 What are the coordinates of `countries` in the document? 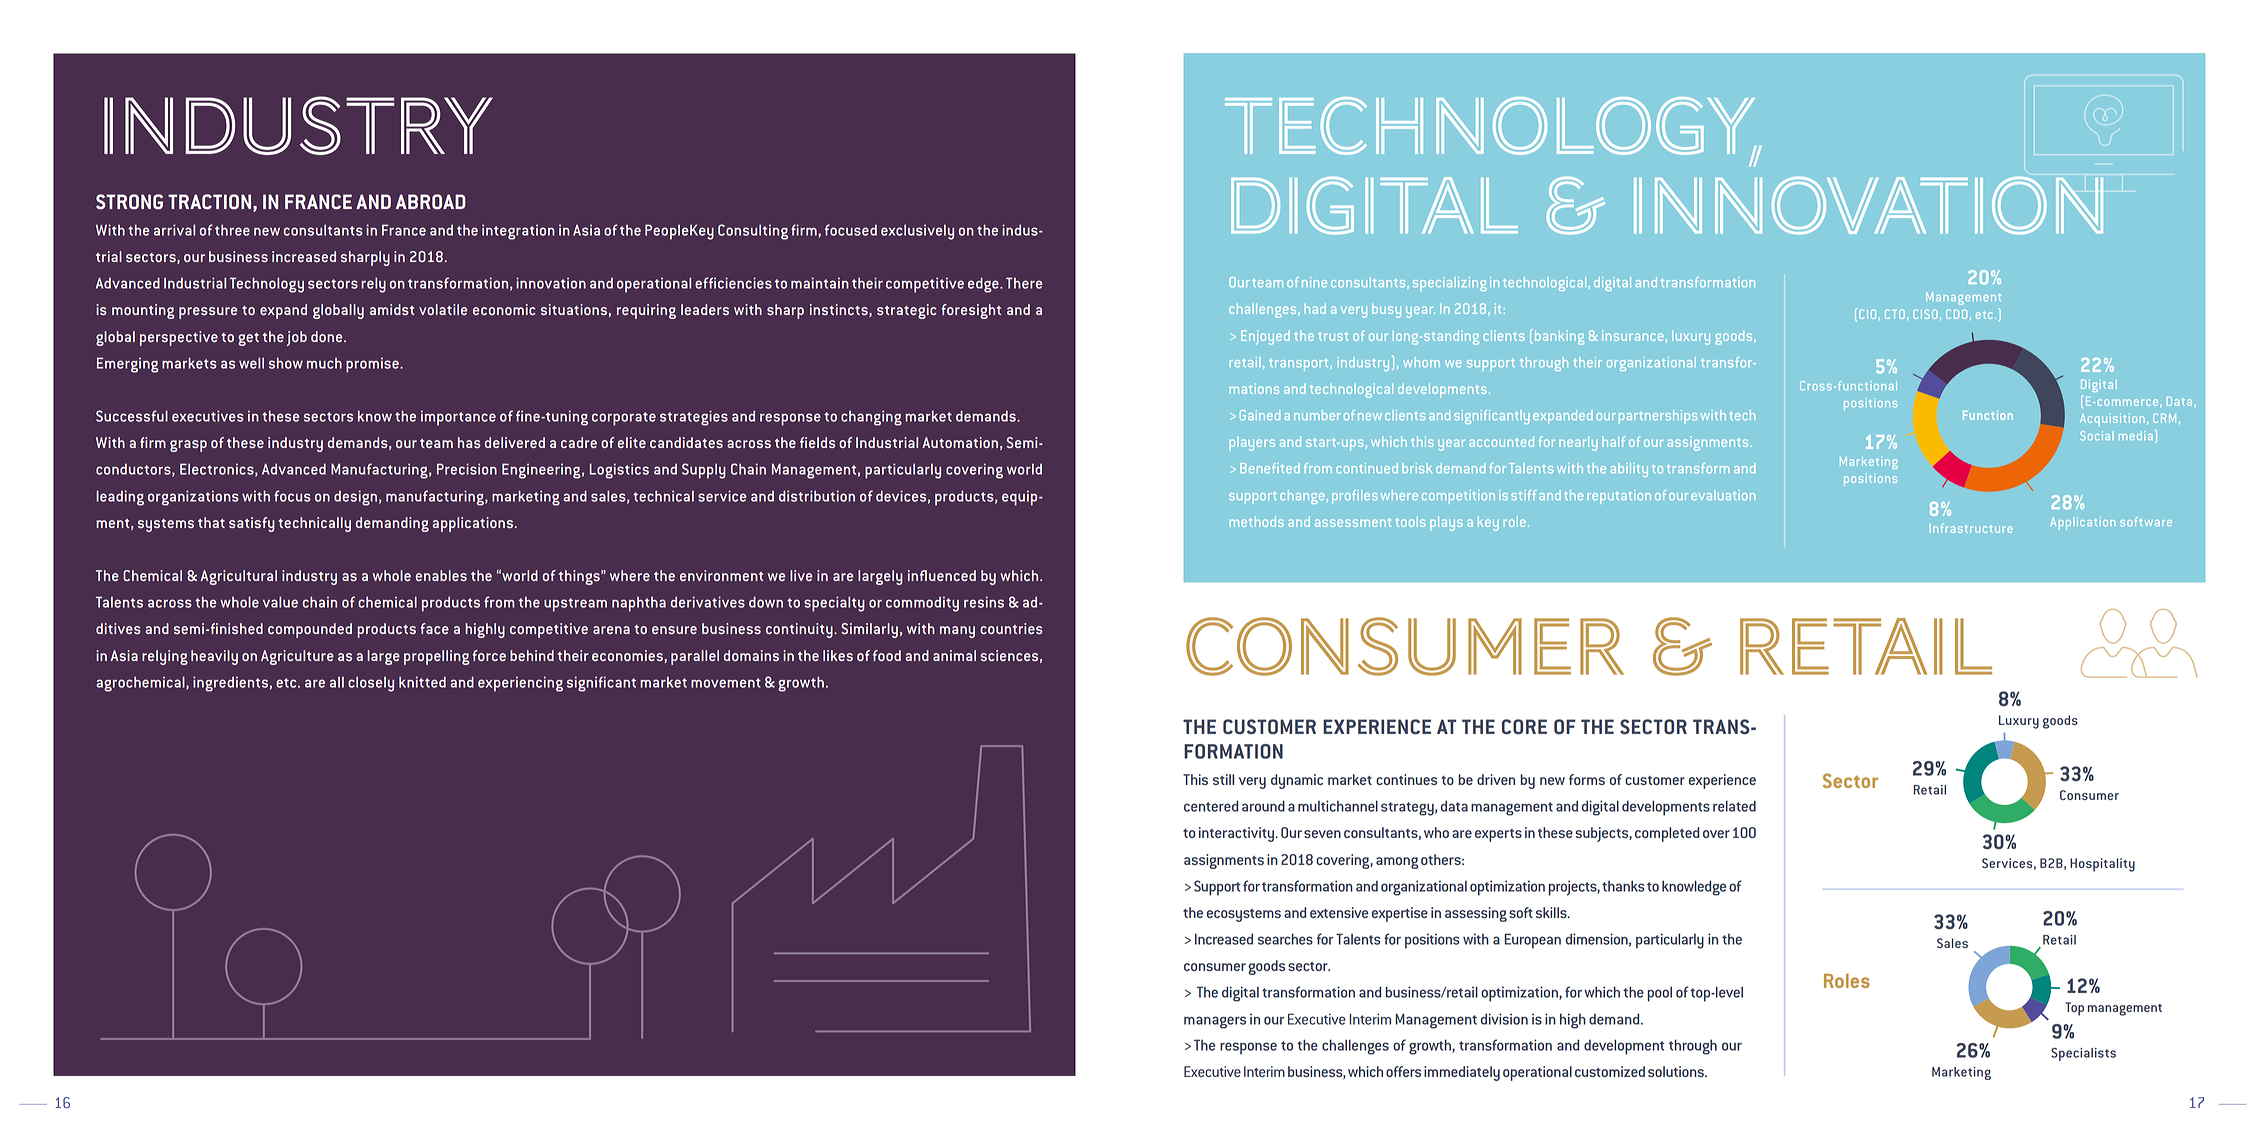 It's located at (1011, 628).
